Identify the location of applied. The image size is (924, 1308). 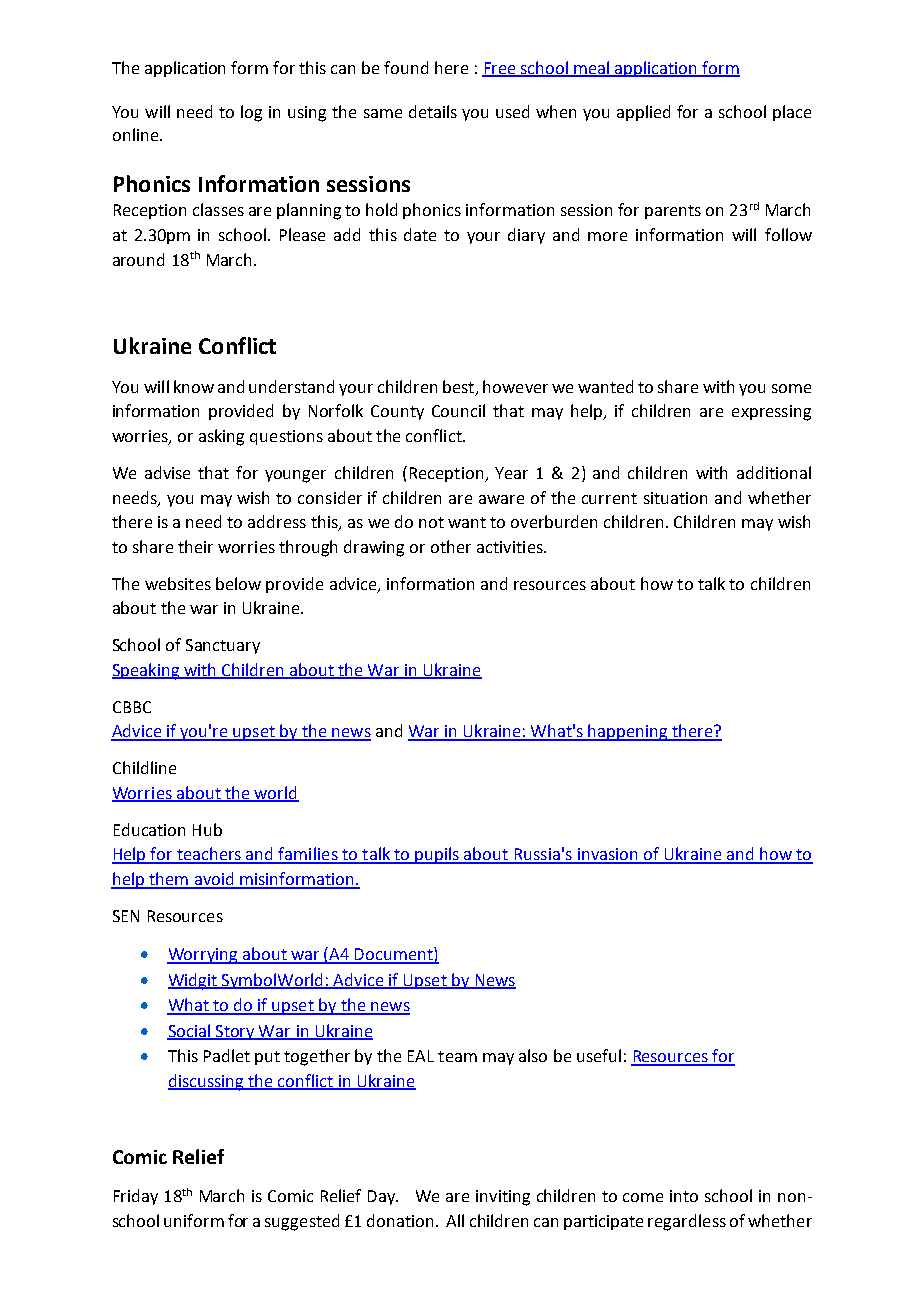
(643, 113).
